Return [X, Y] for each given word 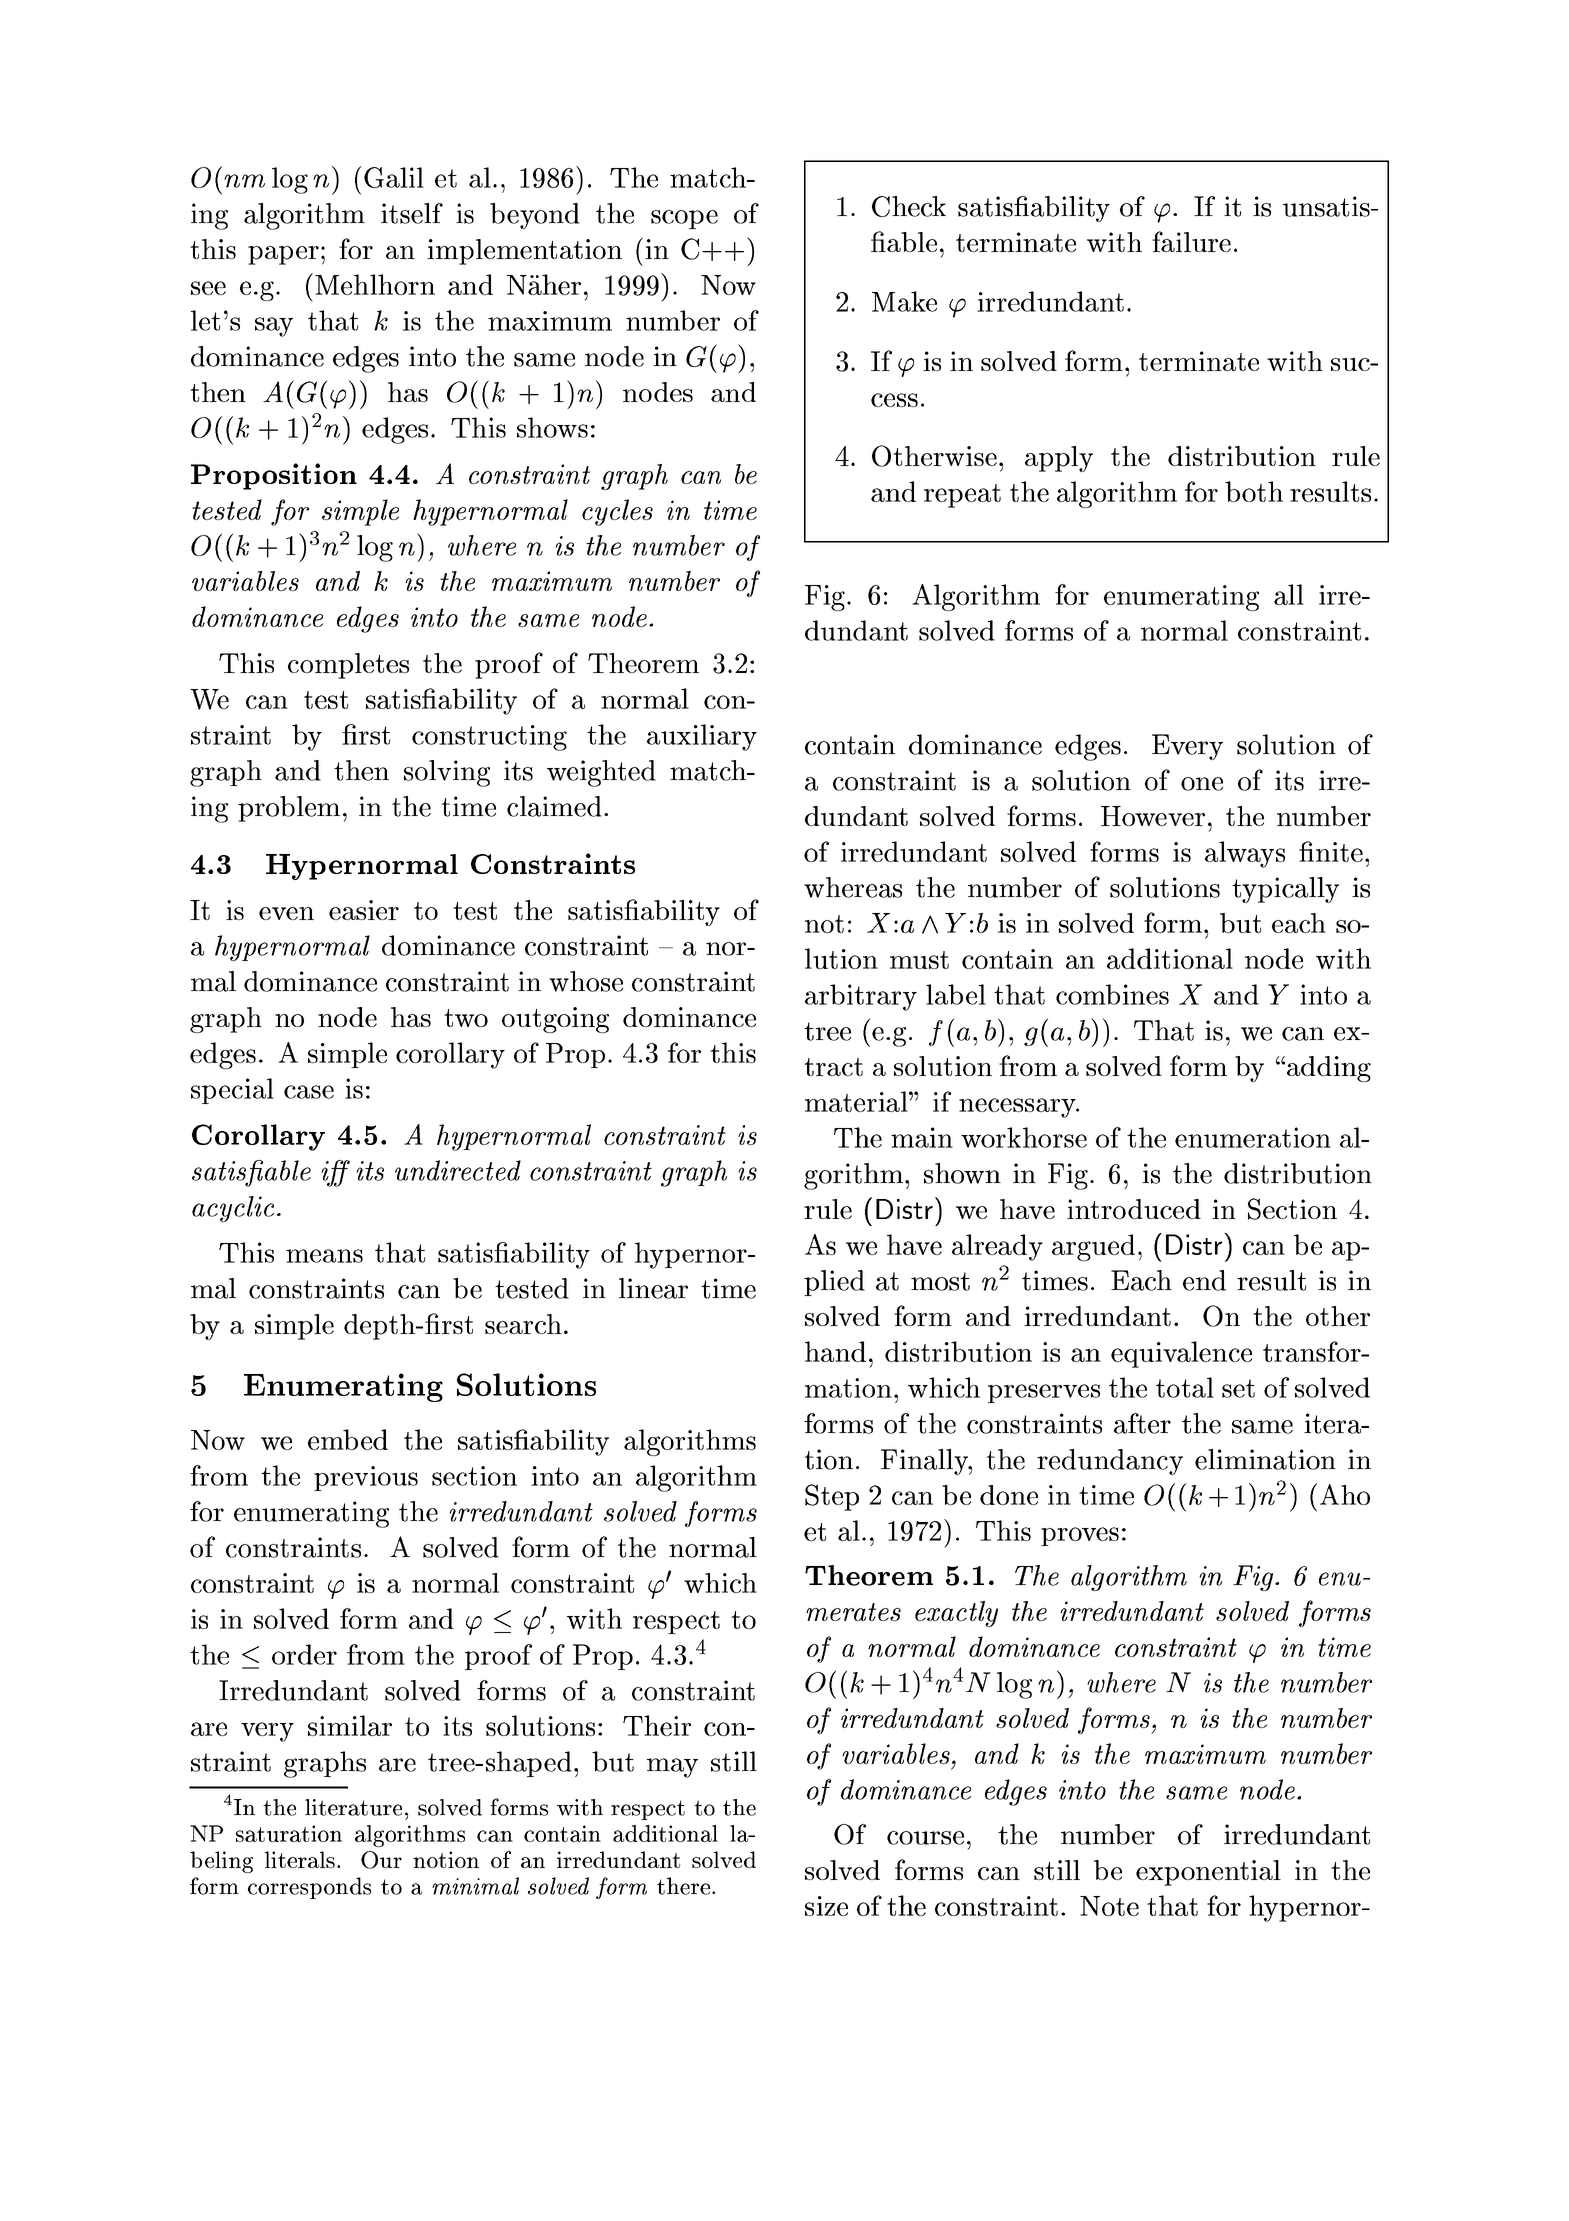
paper [283, 255]
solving [447, 773]
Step [832, 1497]
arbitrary [861, 997]
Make [904, 301]
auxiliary [702, 737]
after [1142, 1423]
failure [1191, 241]
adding [1327, 1069]
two [466, 1018]
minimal [475, 1886]
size [826, 1906]
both [1254, 491]
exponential [1208, 1873]
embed [348, 1439]
